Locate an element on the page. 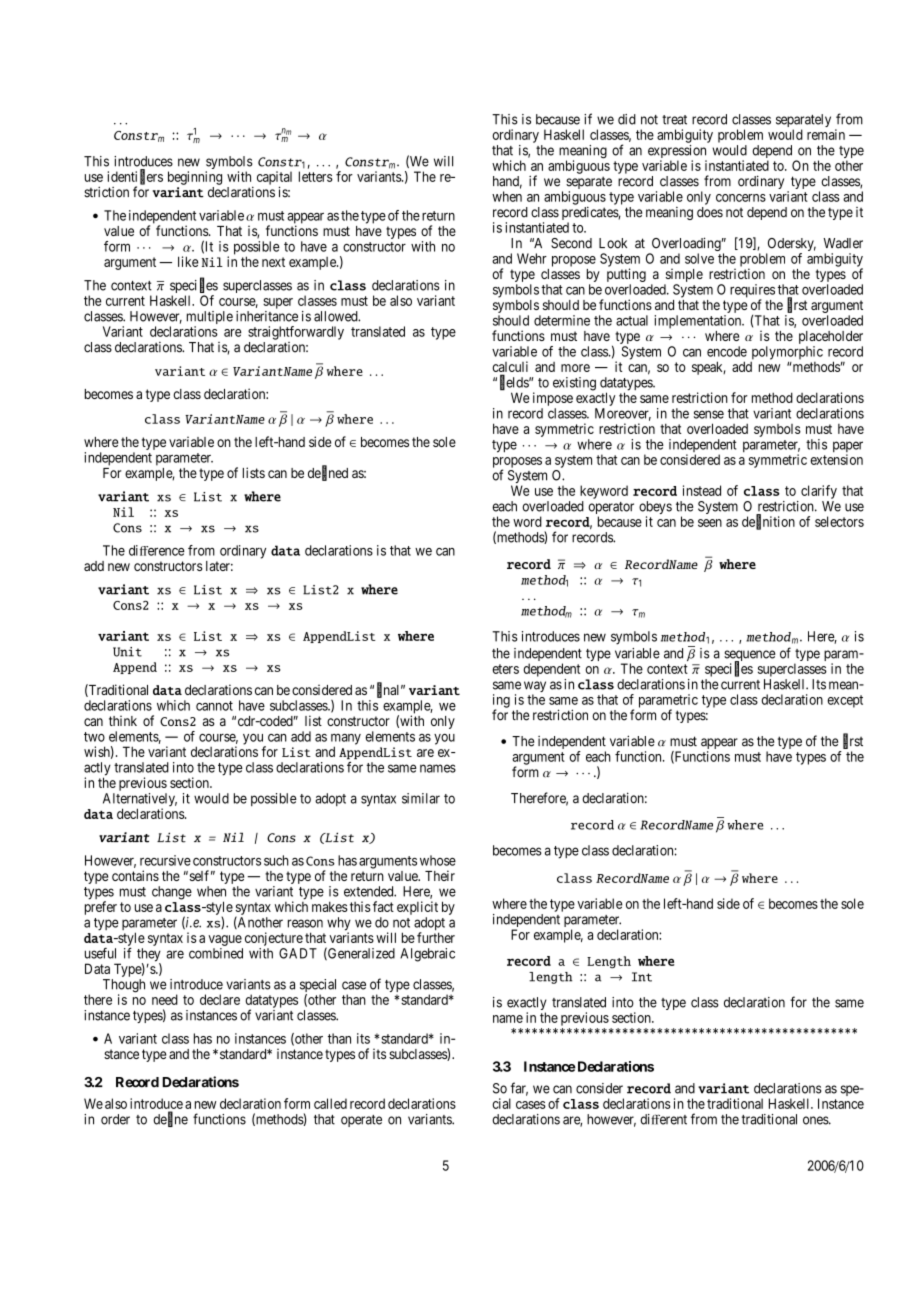 This page has width=924, height=1308. calculi is located at coordinates (510, 368).
